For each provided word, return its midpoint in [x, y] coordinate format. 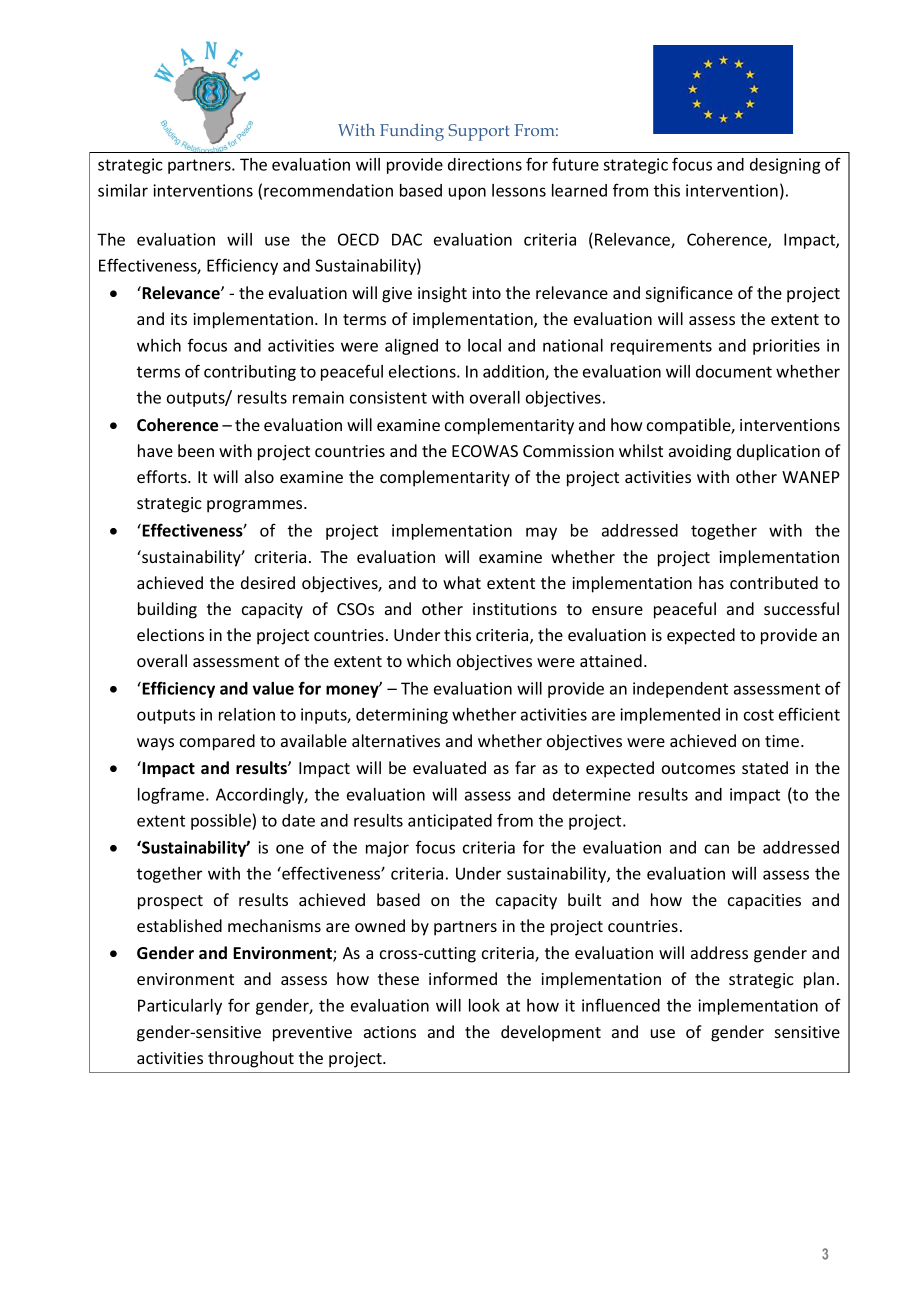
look [484, 1005]
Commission [568, 451]
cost [759, 715]
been [196, 450]
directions [485, 164]
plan [819, 980]
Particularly [180, 1007]
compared [217, 742]
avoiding [700, 452]
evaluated [449, 767]
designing [785, 166]
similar [123, 190]
